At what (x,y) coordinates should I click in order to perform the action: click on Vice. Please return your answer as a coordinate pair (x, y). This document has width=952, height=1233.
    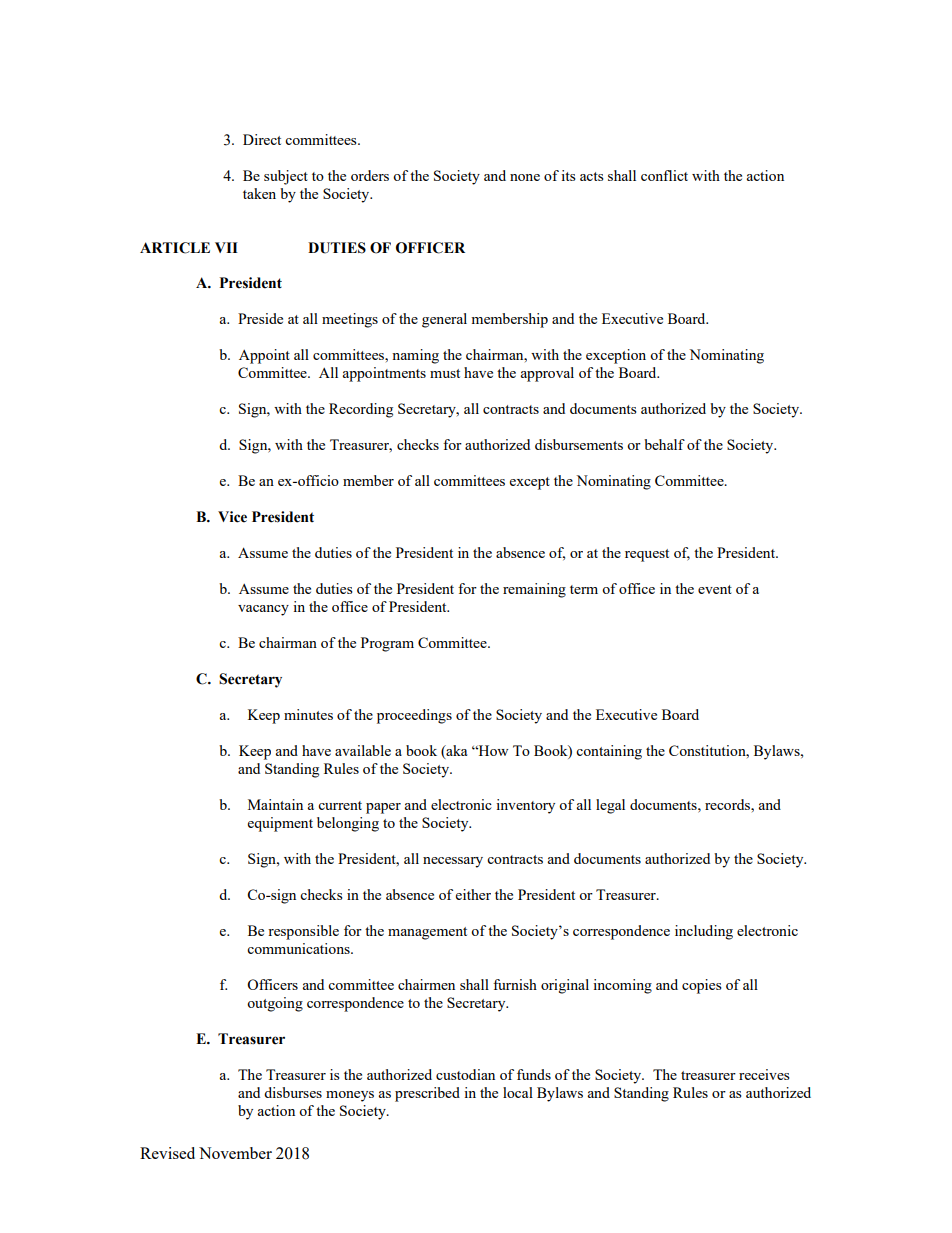
    Looking at the image, I should click on (232, 517).
